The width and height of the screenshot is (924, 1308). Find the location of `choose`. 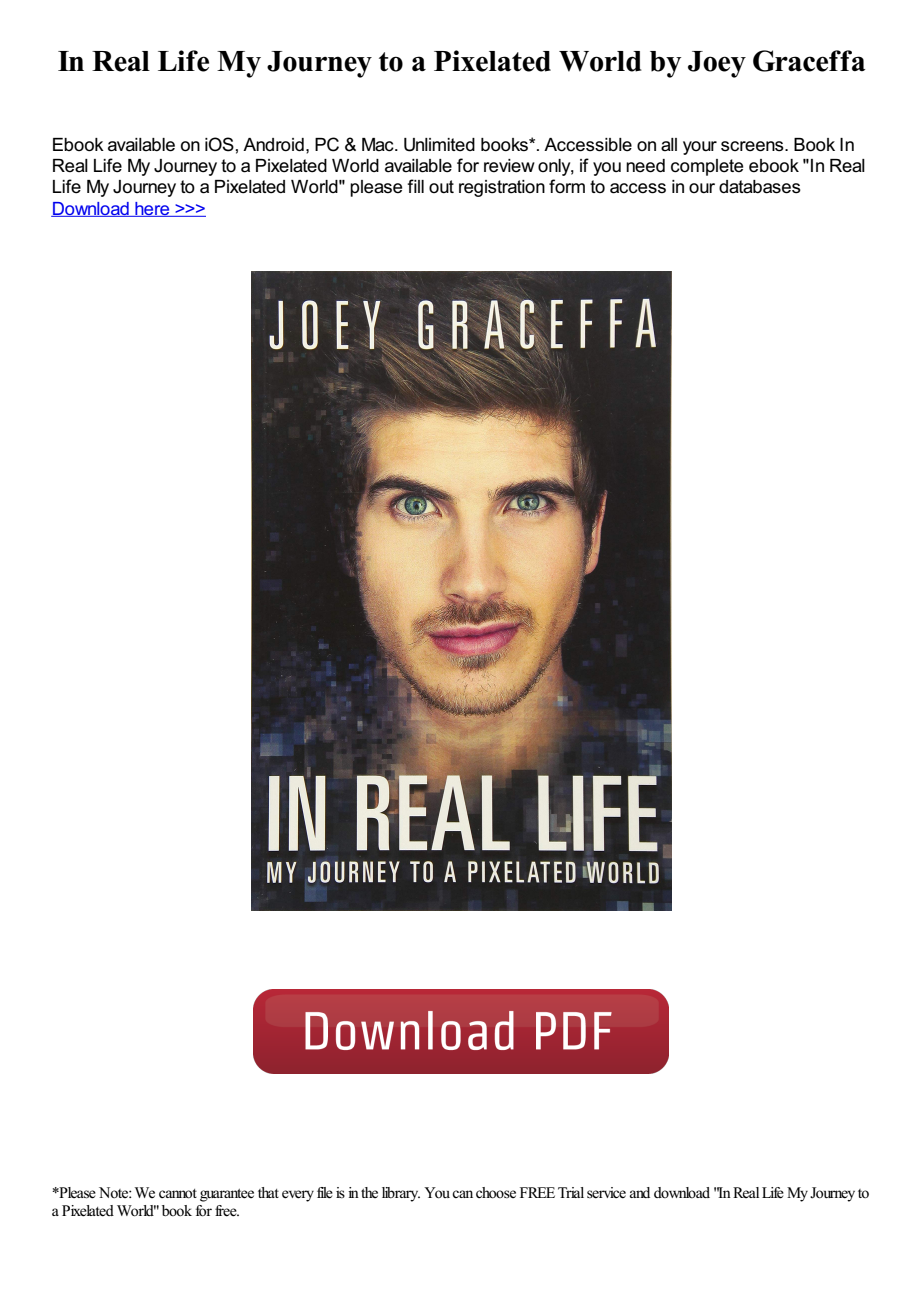

choose is located at coordinates (496, 1193).
